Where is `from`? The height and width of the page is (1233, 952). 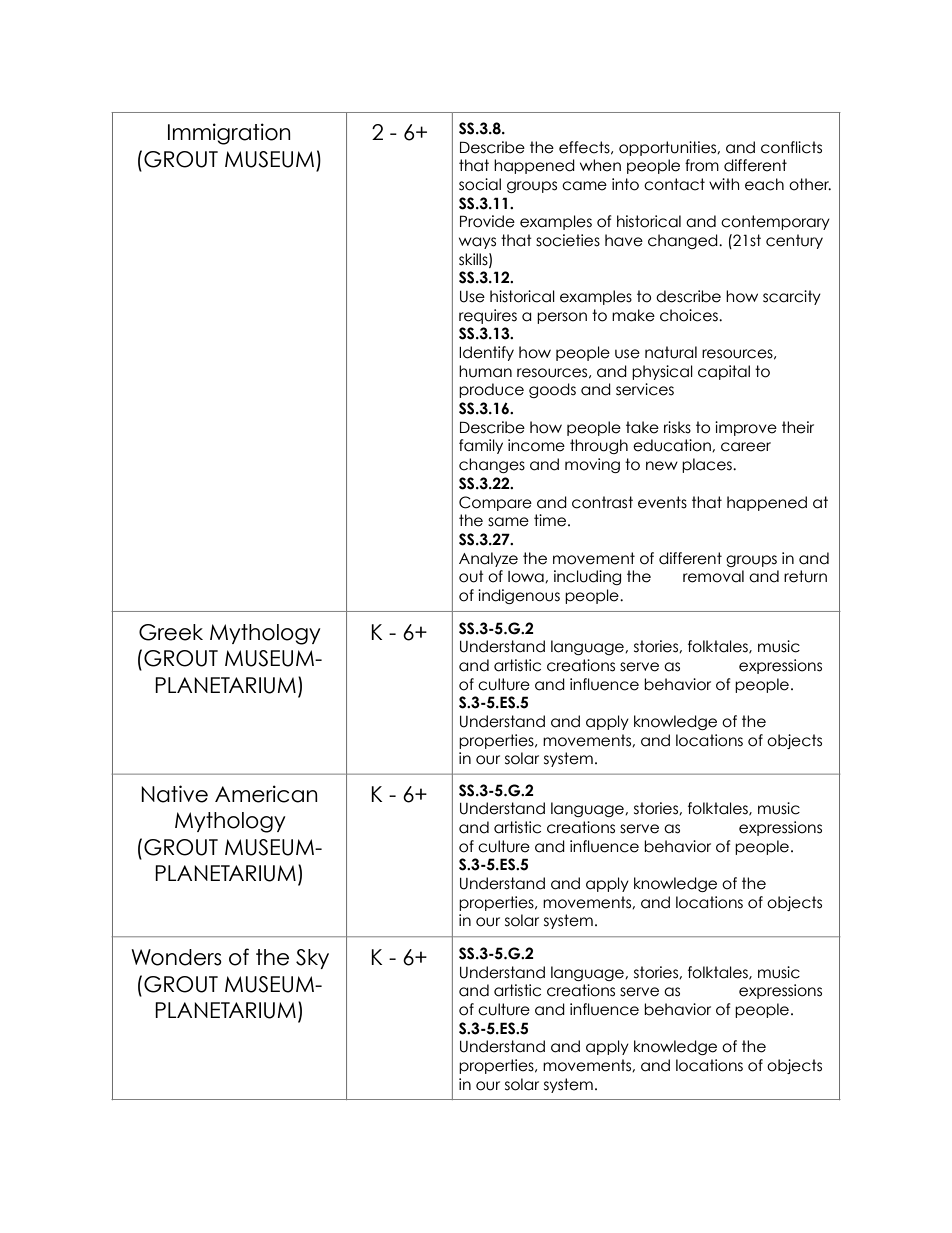
from is located at coordinates (702, 165).
